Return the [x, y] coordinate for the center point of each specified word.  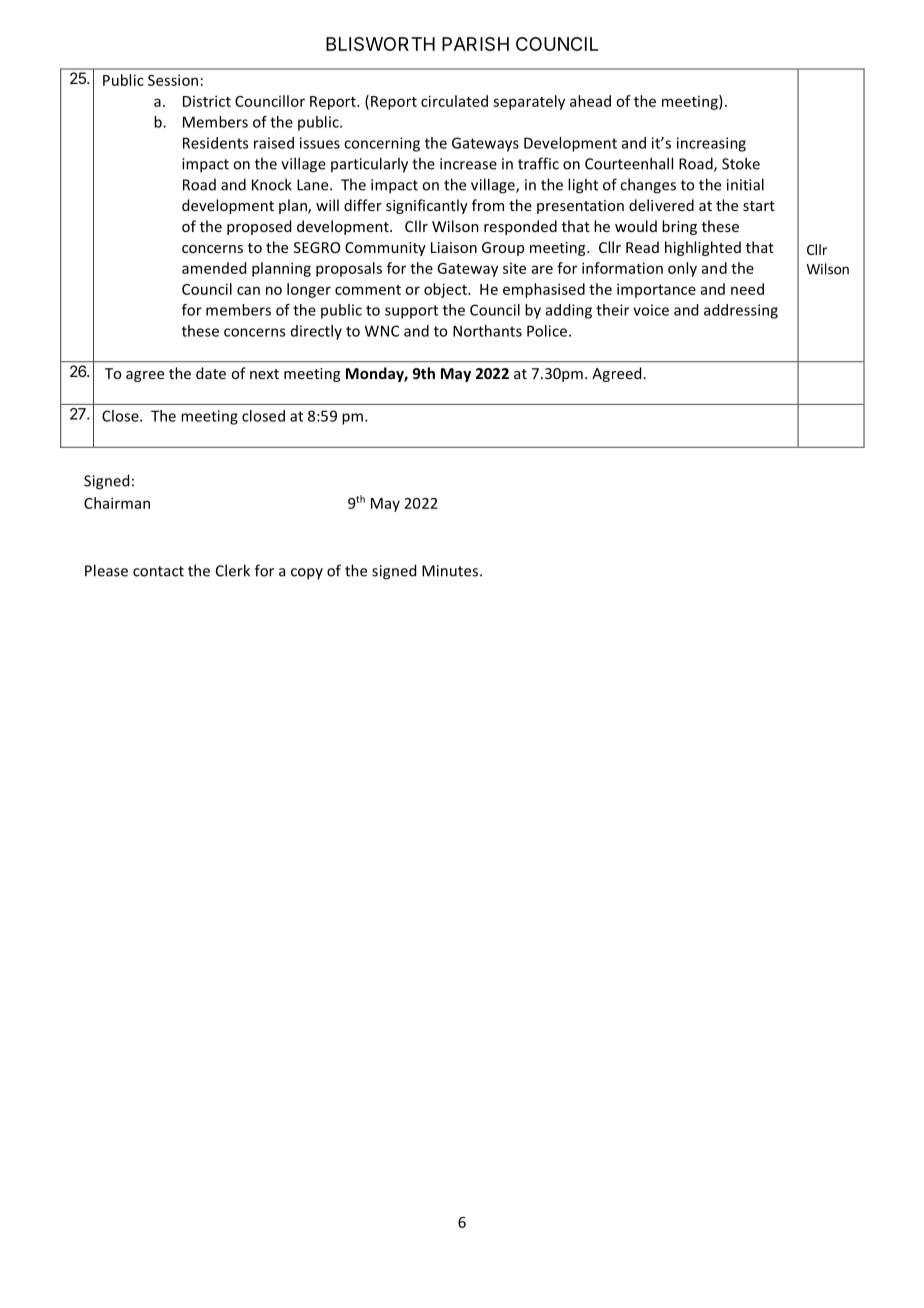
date [211, 373]
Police [548, 331]
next [264, 374]
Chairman [117, 503]
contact [158, 571]
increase [468, 164]
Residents [215, 143]
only [682, 269]
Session [173, 80]
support [411, 312]
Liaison [454, 247]
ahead [590, 101]
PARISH [475, 44]
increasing [711, 144]
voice [651, 310]
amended [214, 268]
